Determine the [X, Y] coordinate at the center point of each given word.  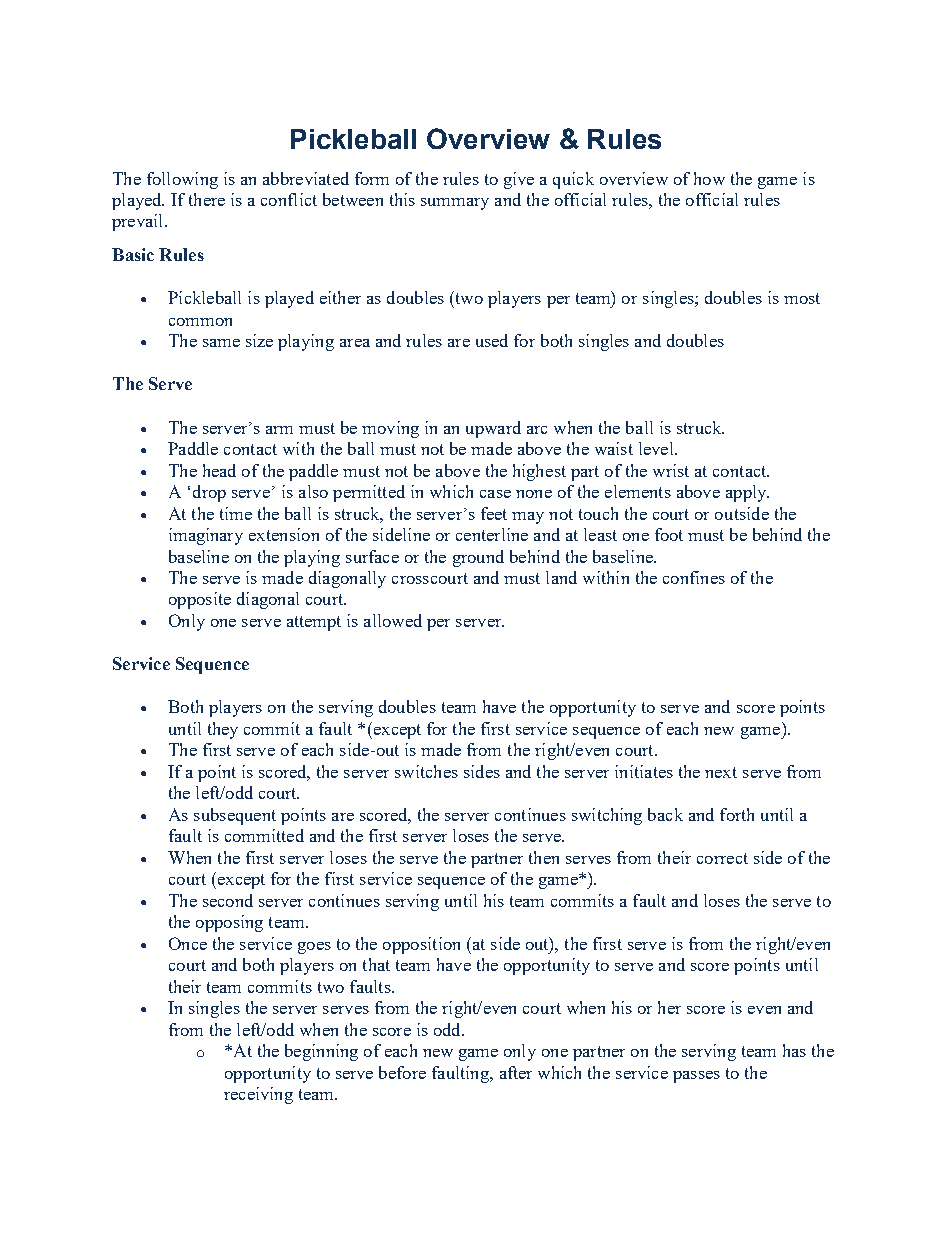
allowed [393, 620]
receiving [258, 1095]
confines [694, 577]
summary [455, 204]
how [709, 178]
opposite [200, 600]
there [207, 199]
